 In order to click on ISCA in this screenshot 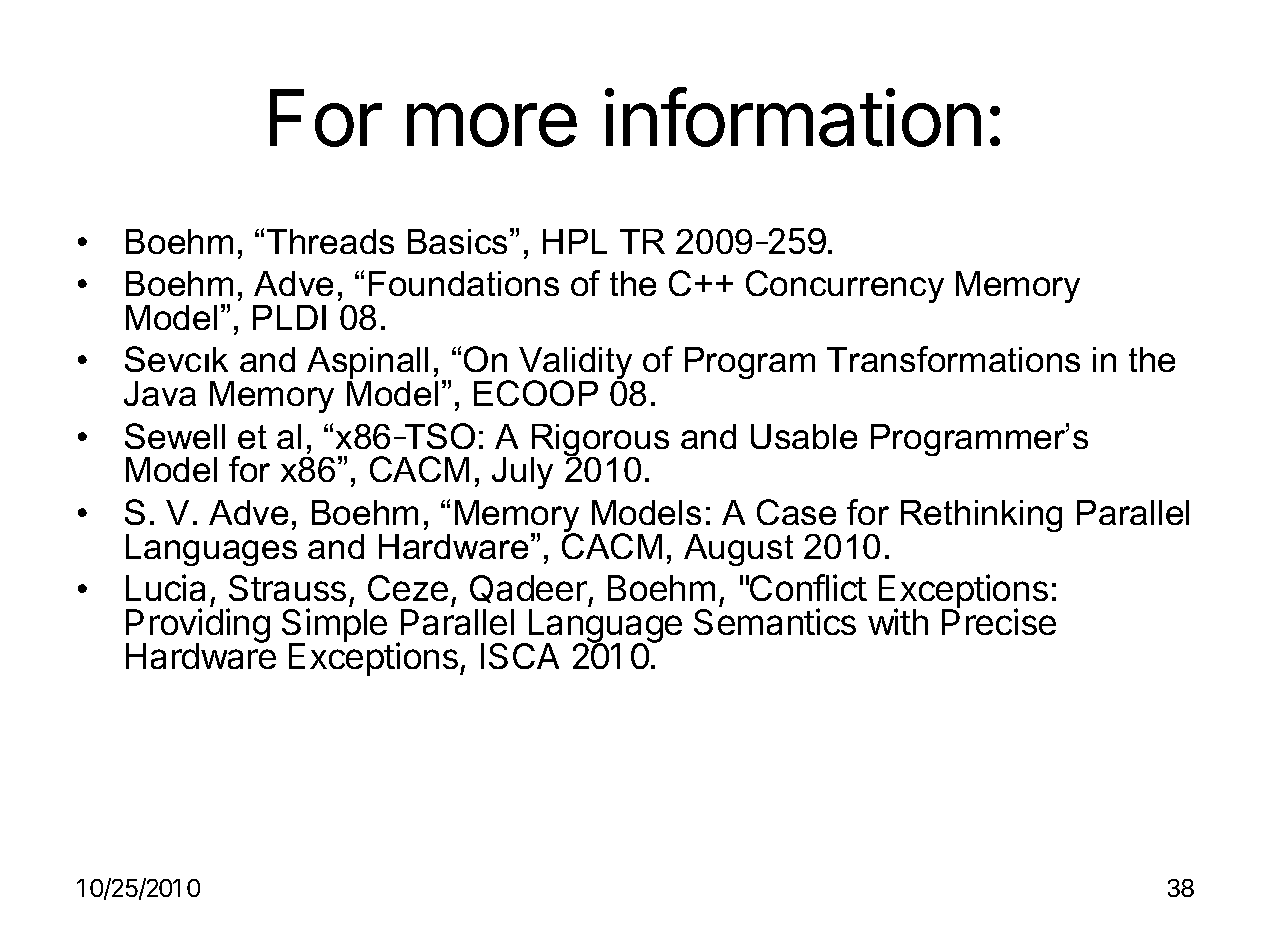, I will do `click(520, 656)`.
